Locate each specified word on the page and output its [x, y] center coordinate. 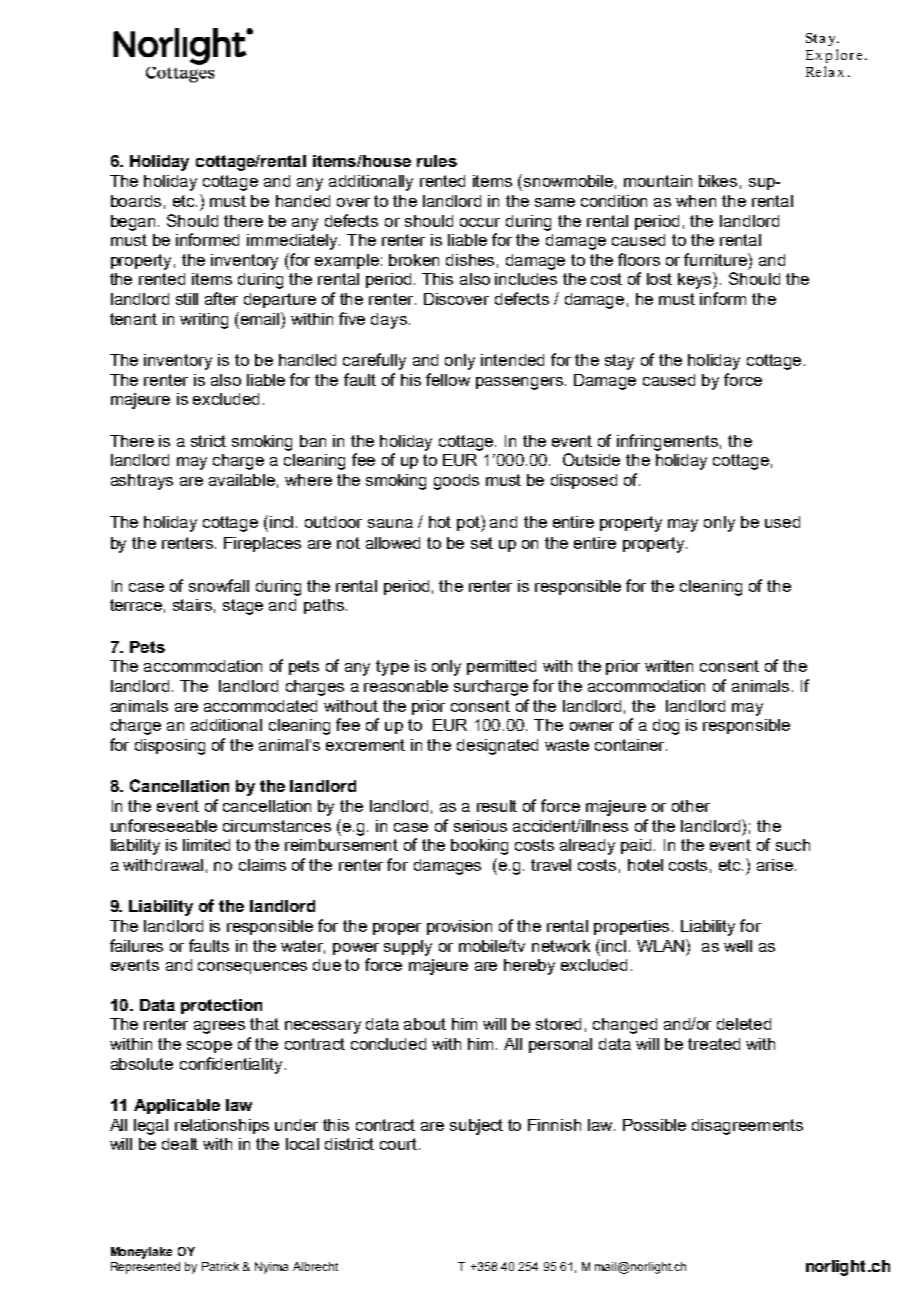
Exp [819, 56]
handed [303, 201]
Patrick [220, 1266]
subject [476, 1127]
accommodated [260, 706]
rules [437, 161]
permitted [501, 667]
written [669, 666]
